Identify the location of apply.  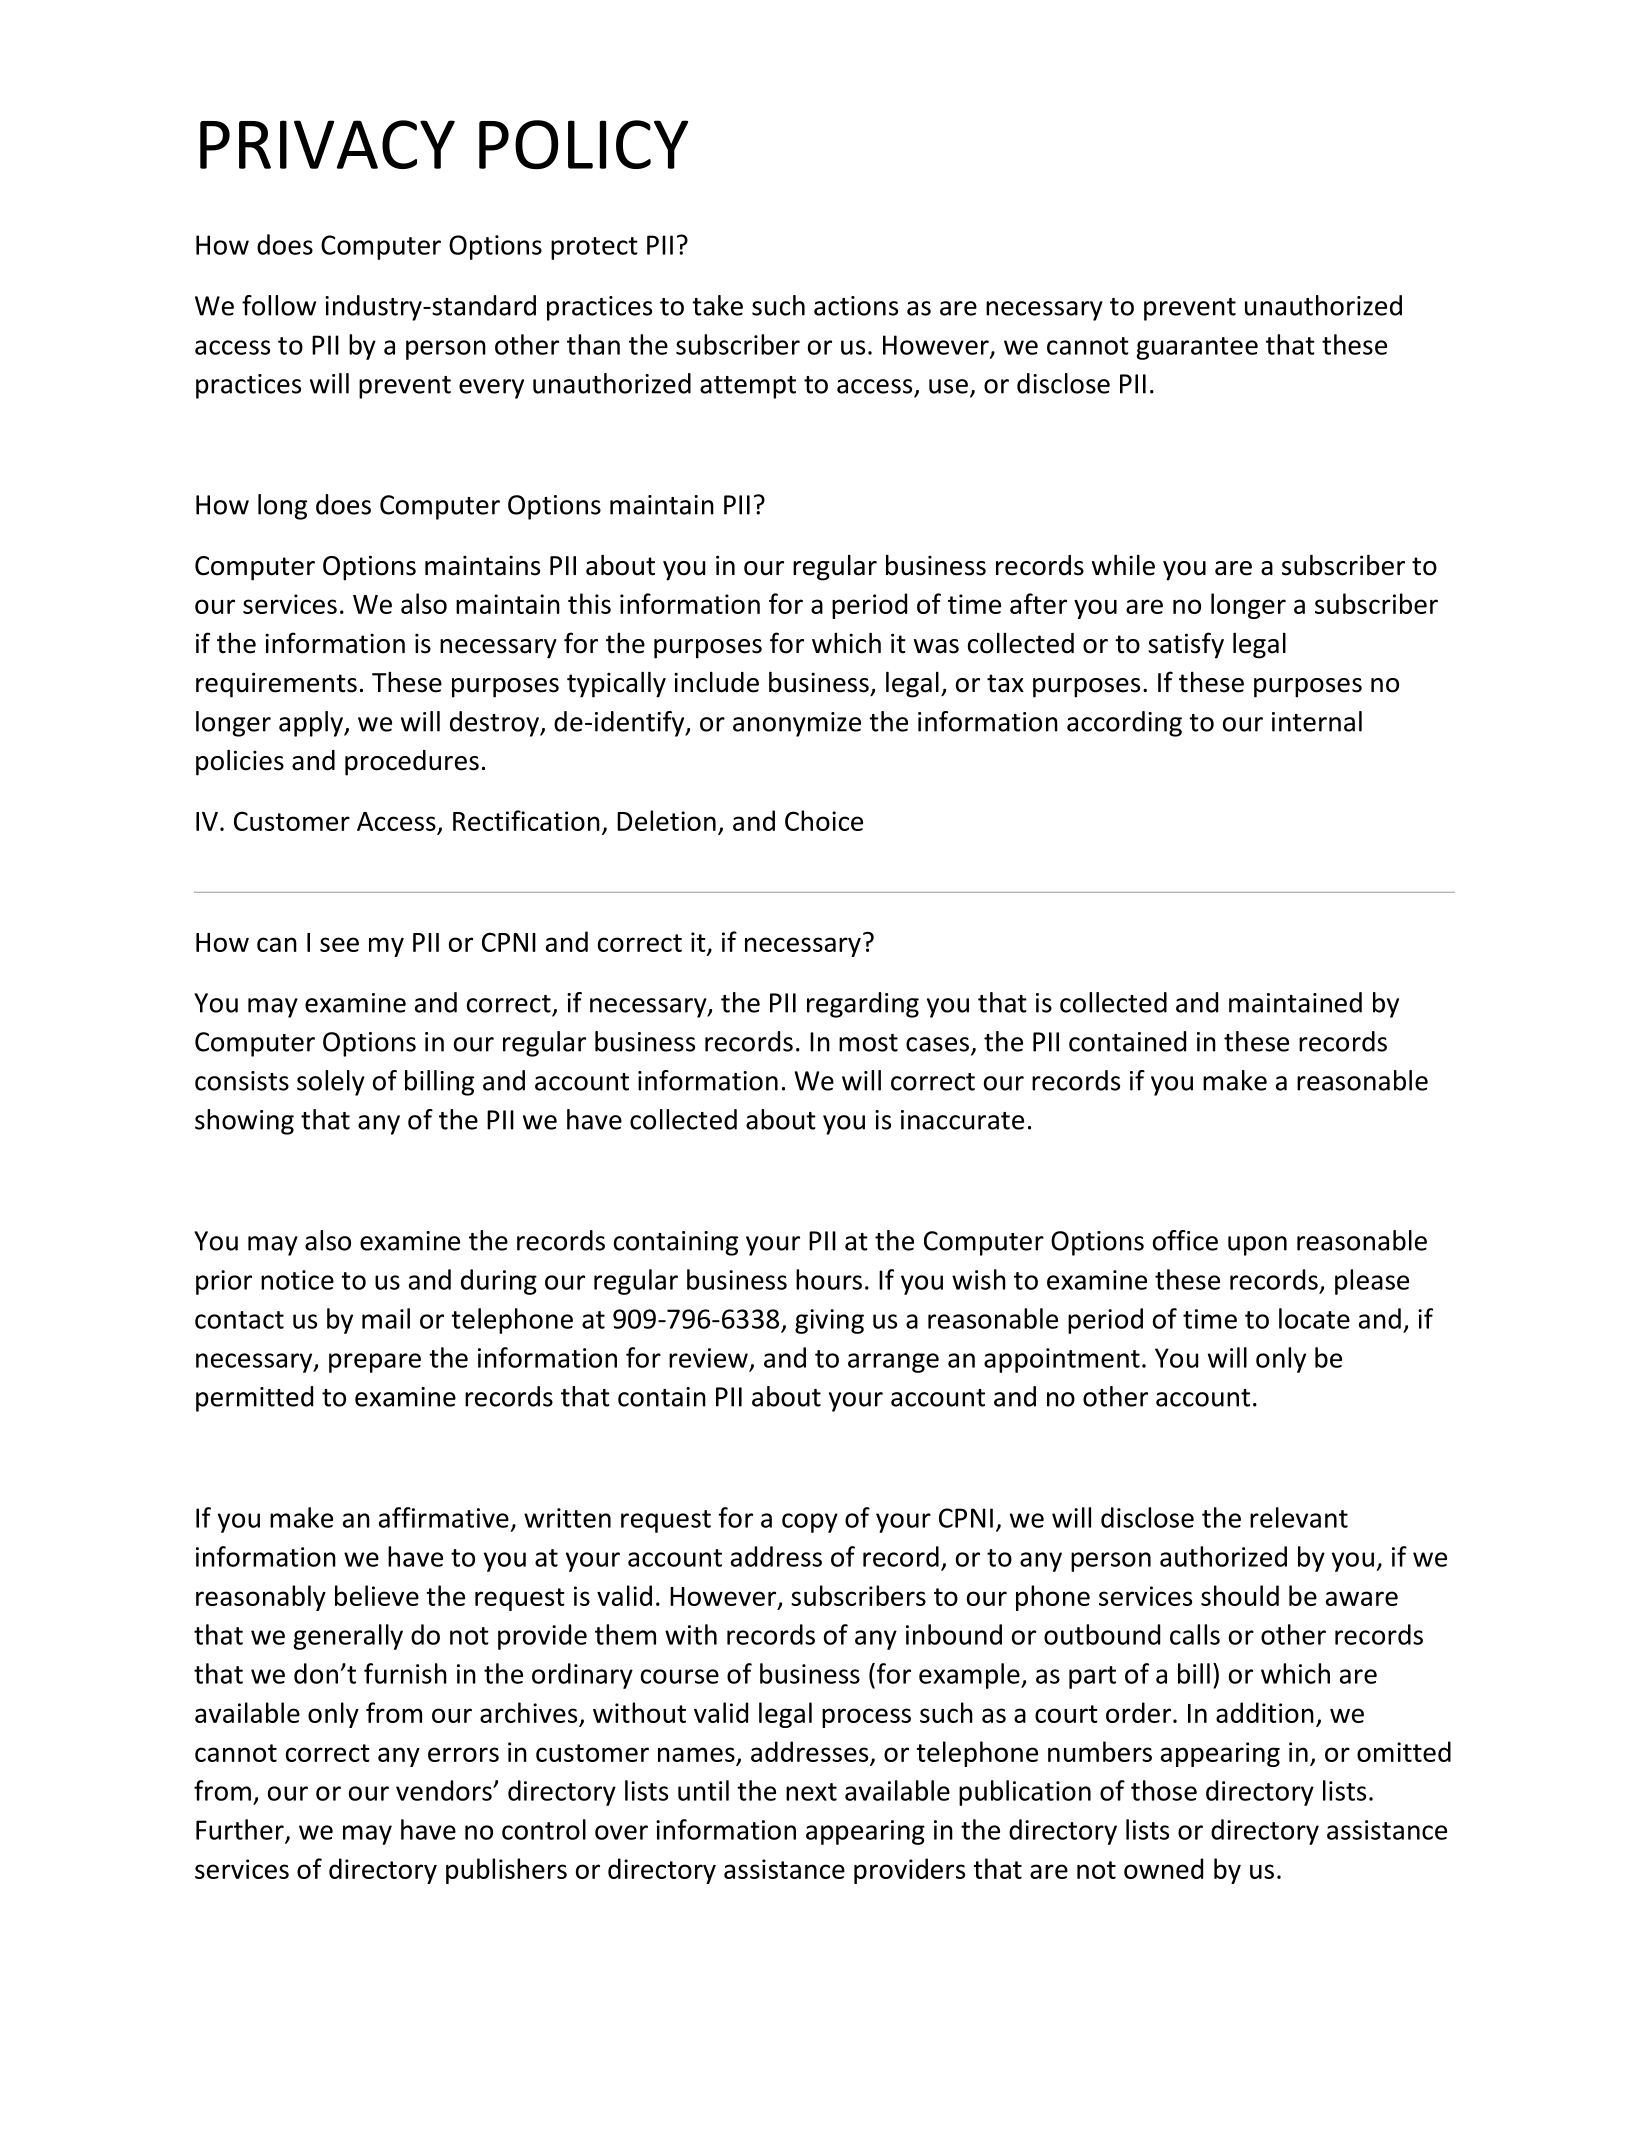
(312, 724).
